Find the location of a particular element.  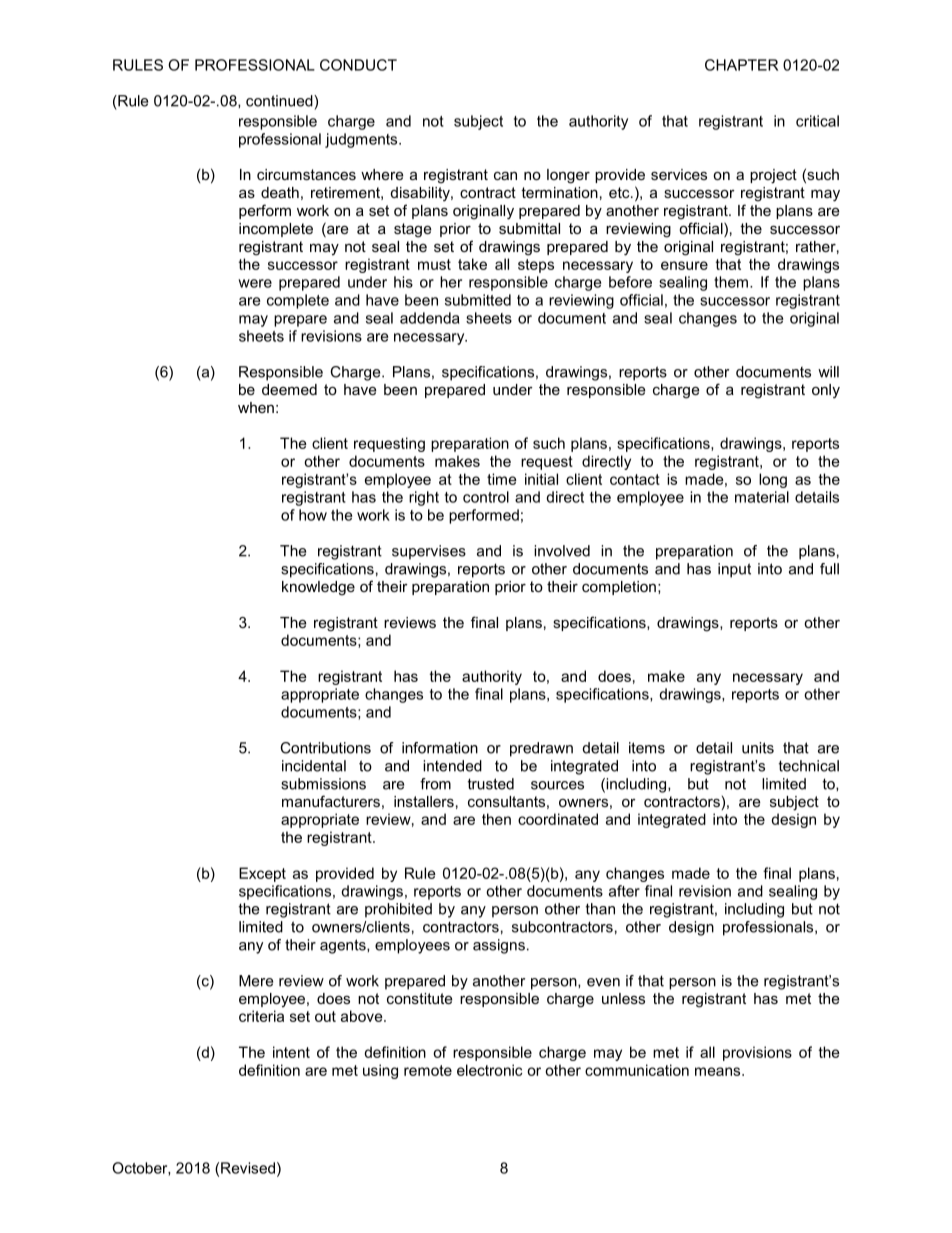

knowledge is located at coordinates (318, 588).
